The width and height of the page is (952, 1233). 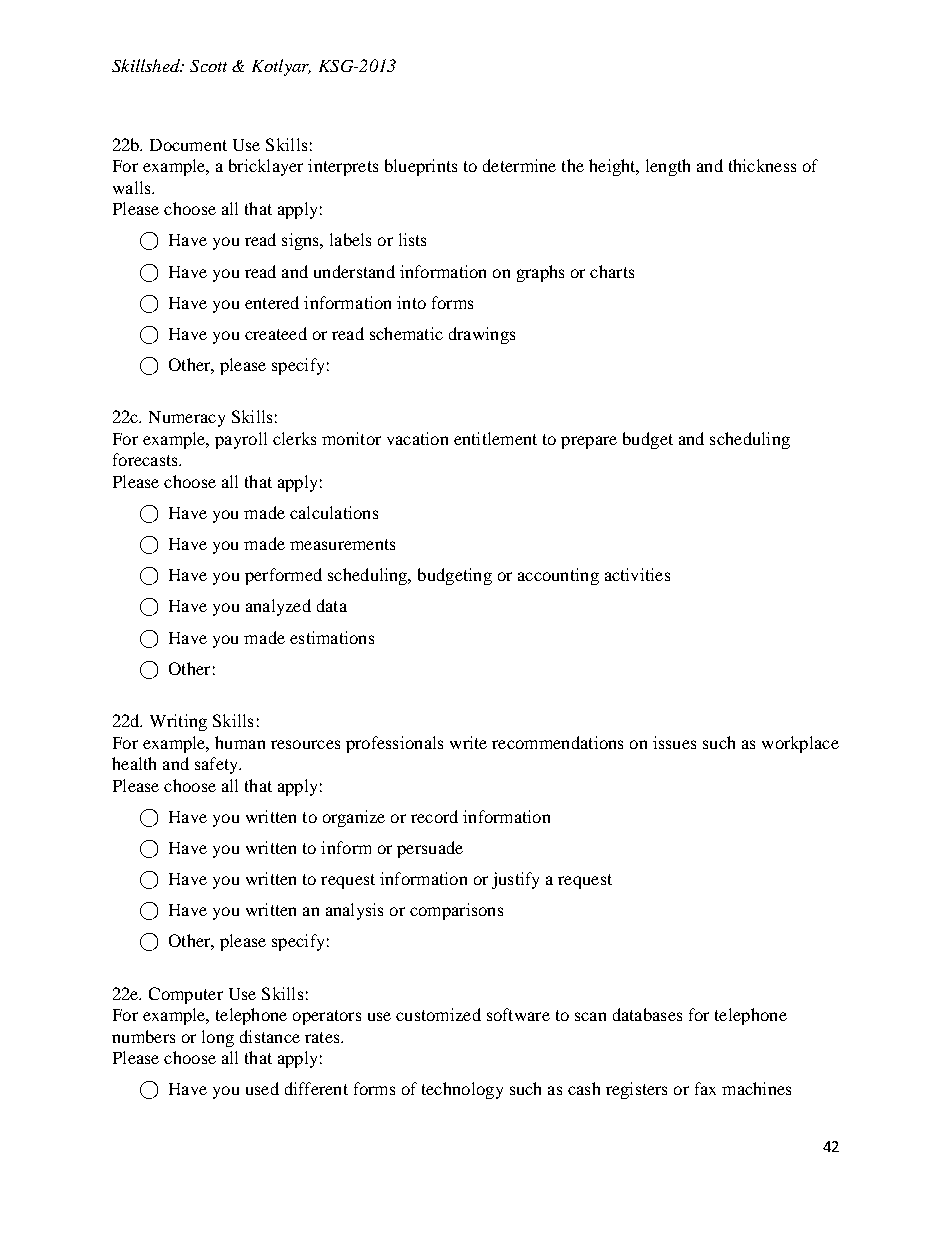 I want to click on accounting, so click(x=558, y=576).
